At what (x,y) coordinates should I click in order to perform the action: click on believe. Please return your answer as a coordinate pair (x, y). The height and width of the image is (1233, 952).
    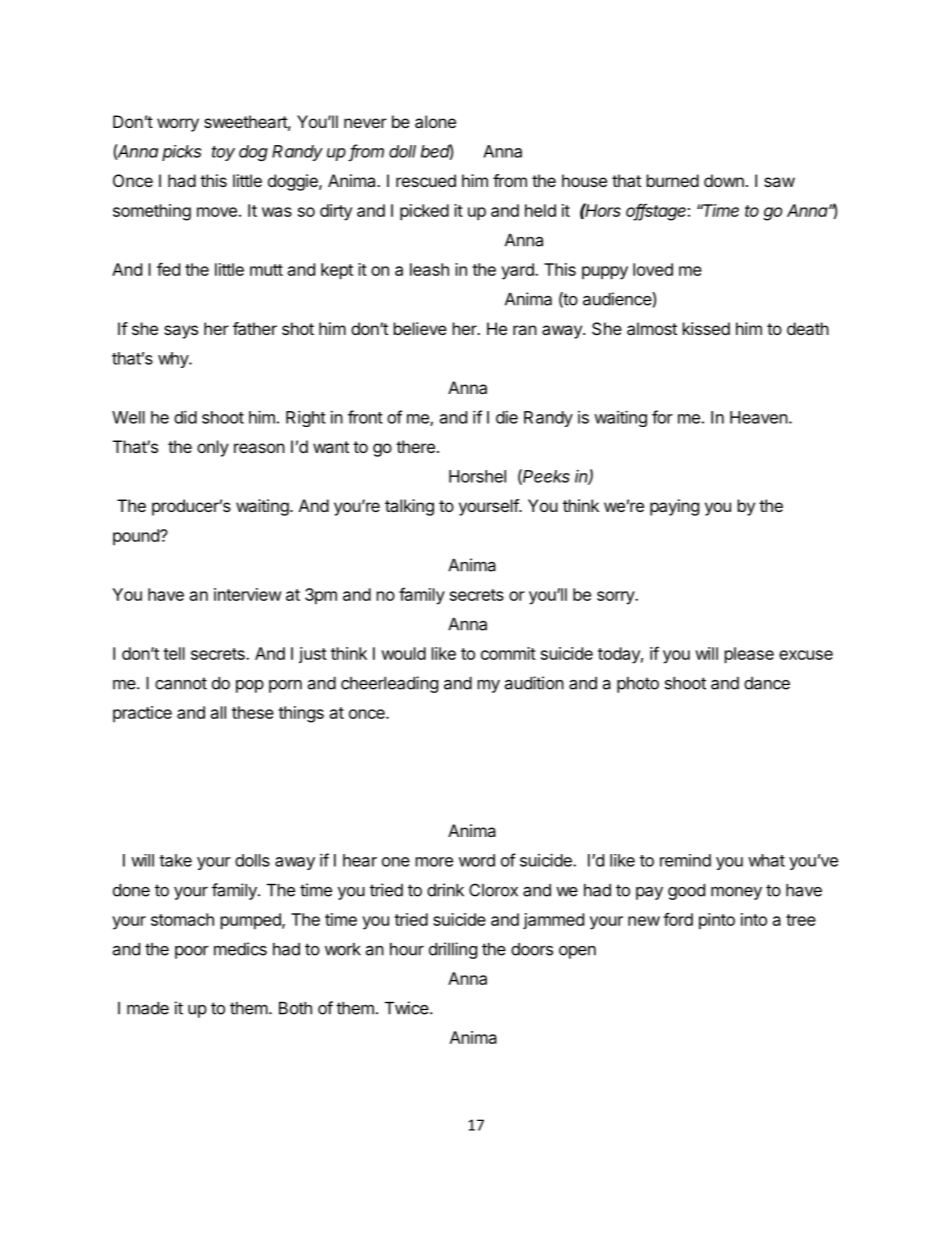
    Looking at the image, I should click on (420, 328).
